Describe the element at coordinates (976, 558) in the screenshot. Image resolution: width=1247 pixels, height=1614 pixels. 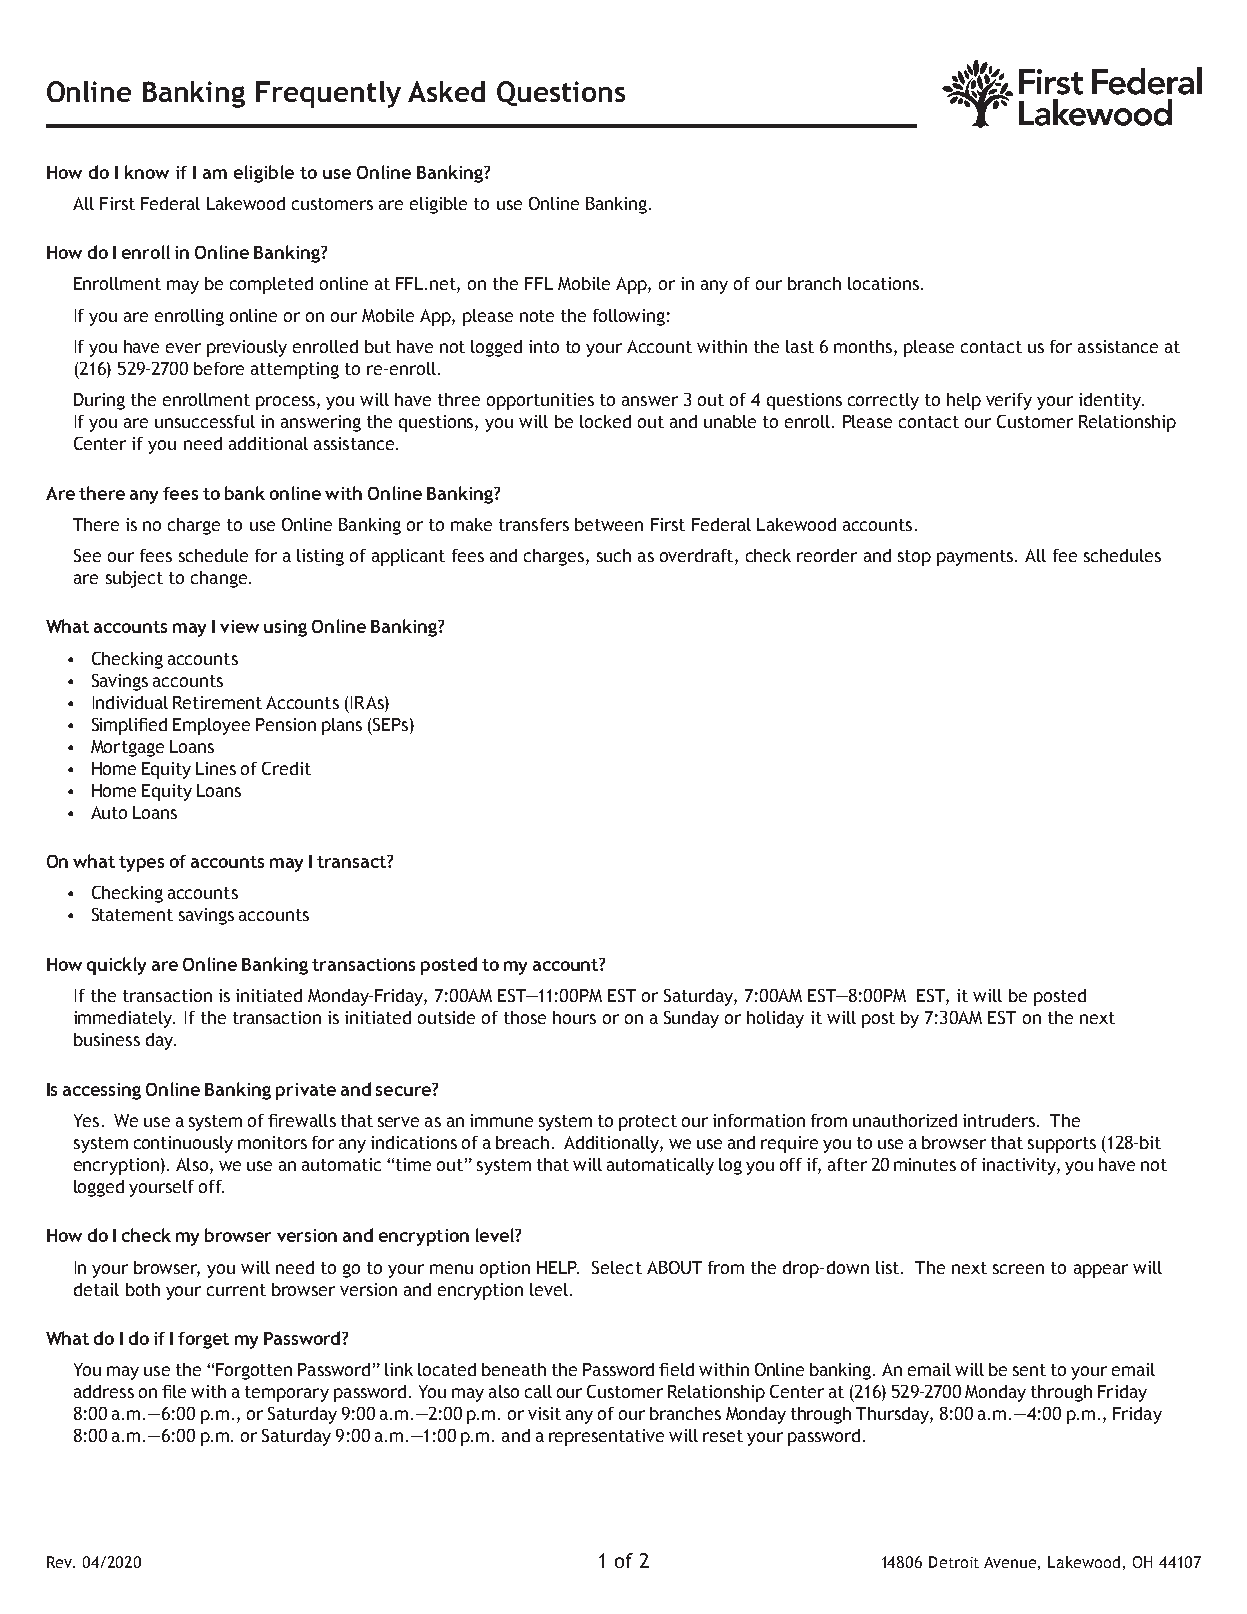
I see `payments` at that location.
